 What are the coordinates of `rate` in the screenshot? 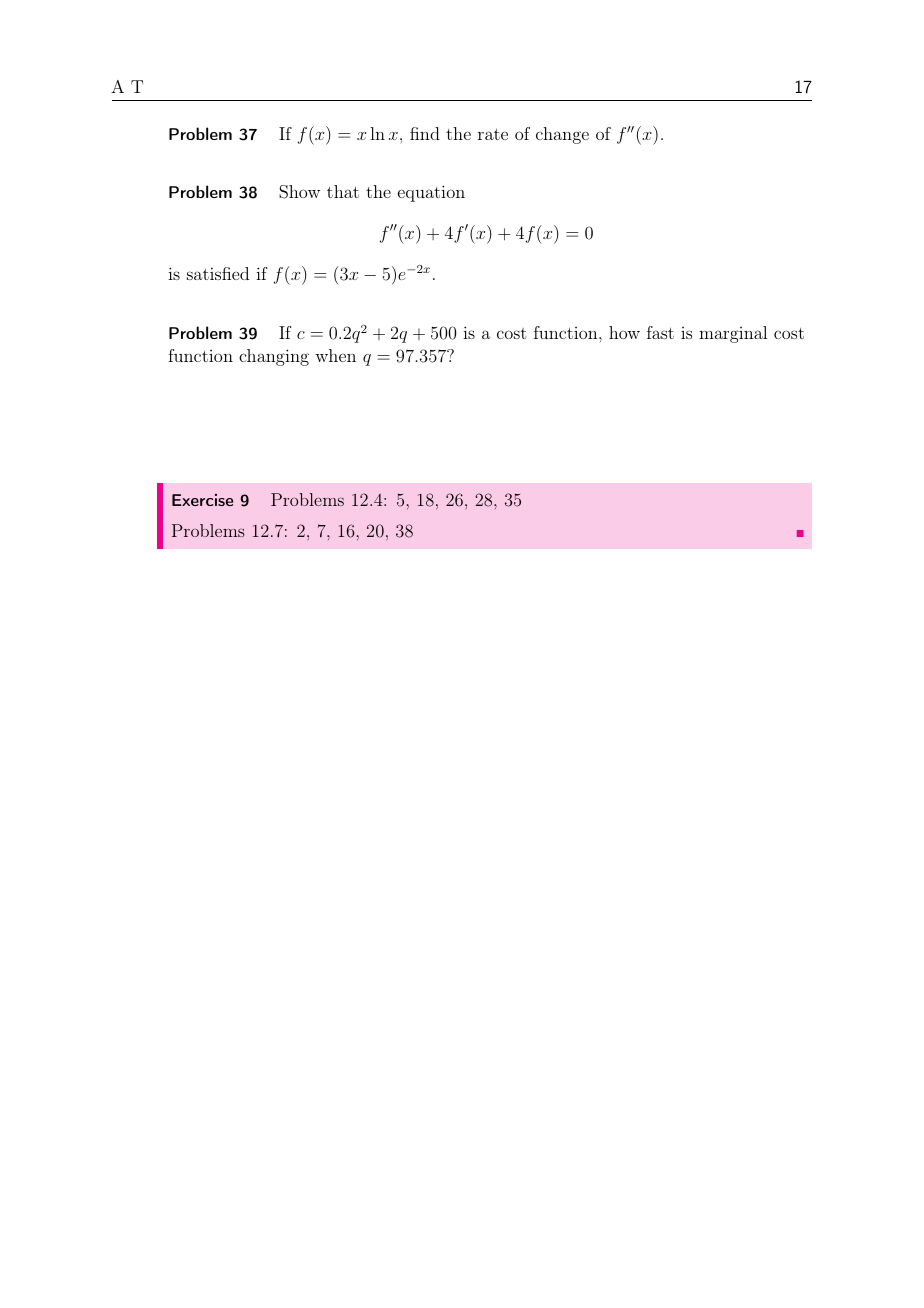 It's located at (493, 134).
